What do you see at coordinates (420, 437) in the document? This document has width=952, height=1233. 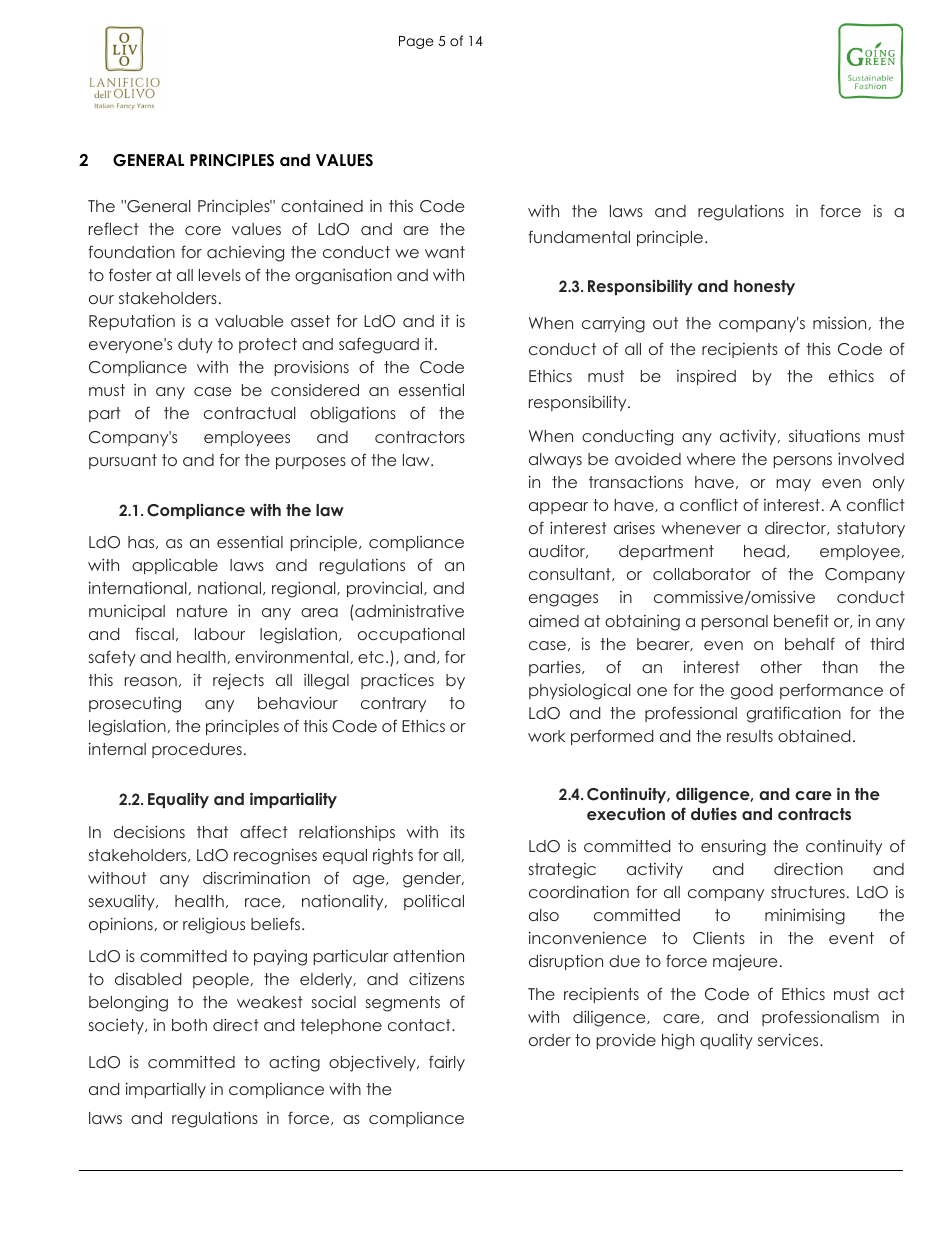 I see `contractors` at bounding box center [420, 437].
